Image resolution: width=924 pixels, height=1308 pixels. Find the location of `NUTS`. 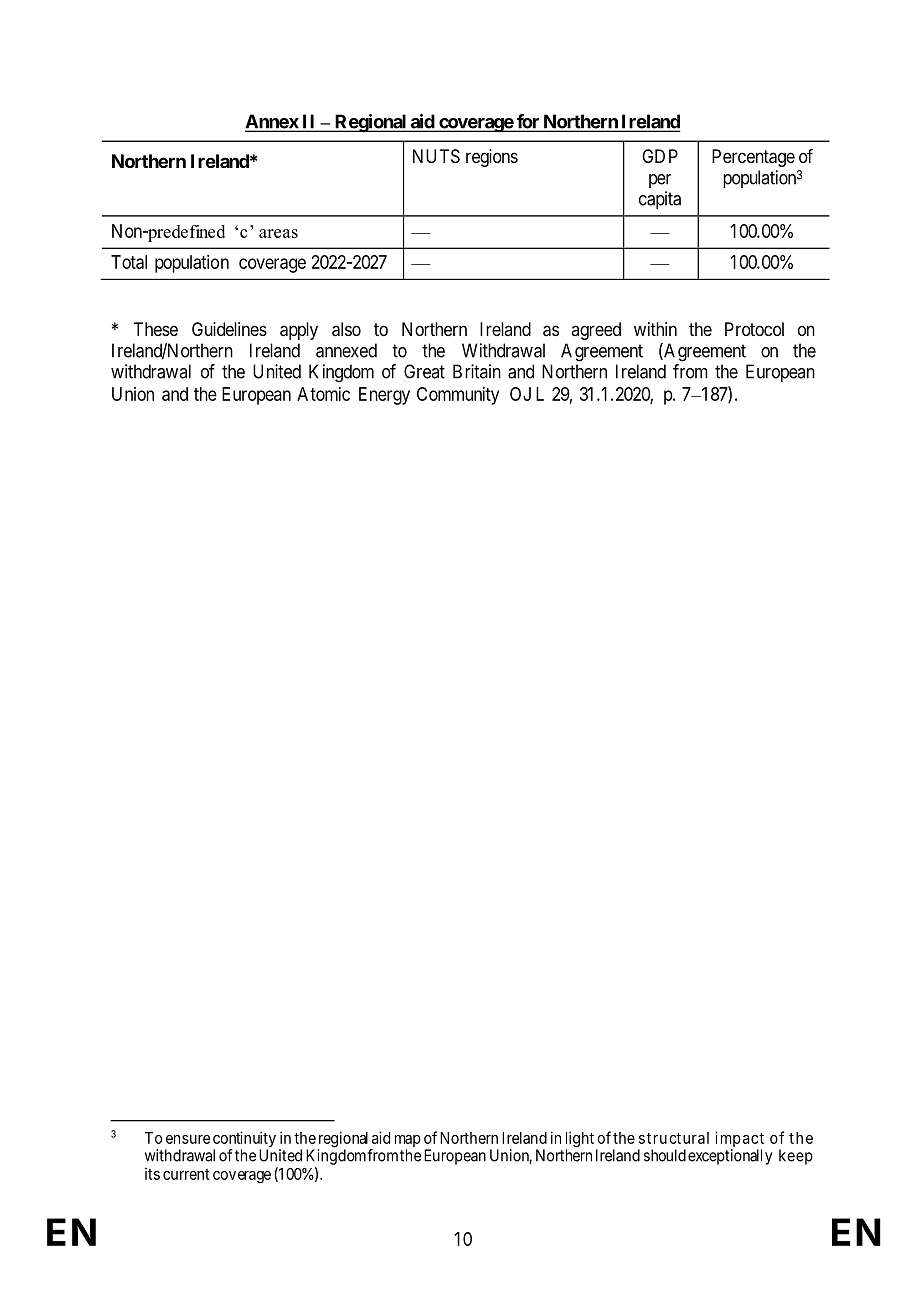

NUTS is located at coordinates (436, 156).
